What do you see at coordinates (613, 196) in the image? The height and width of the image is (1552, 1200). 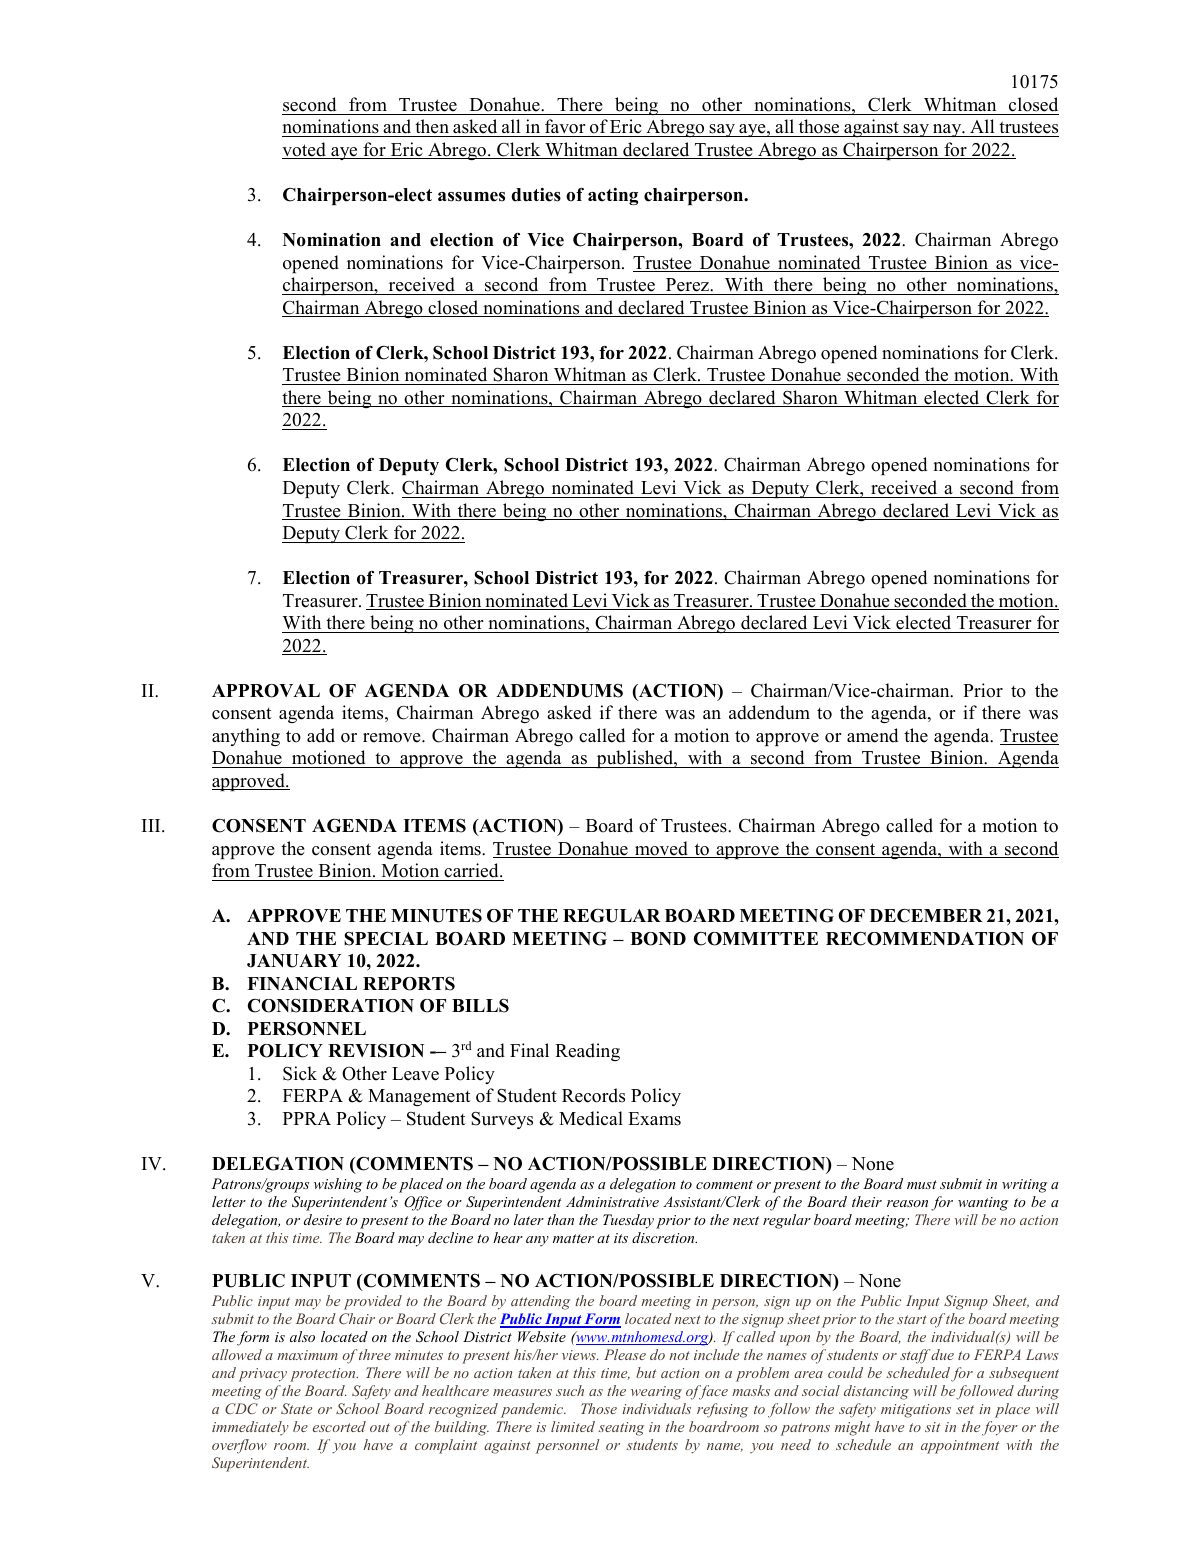 I see `acting` at bounding box center [613, 196].
